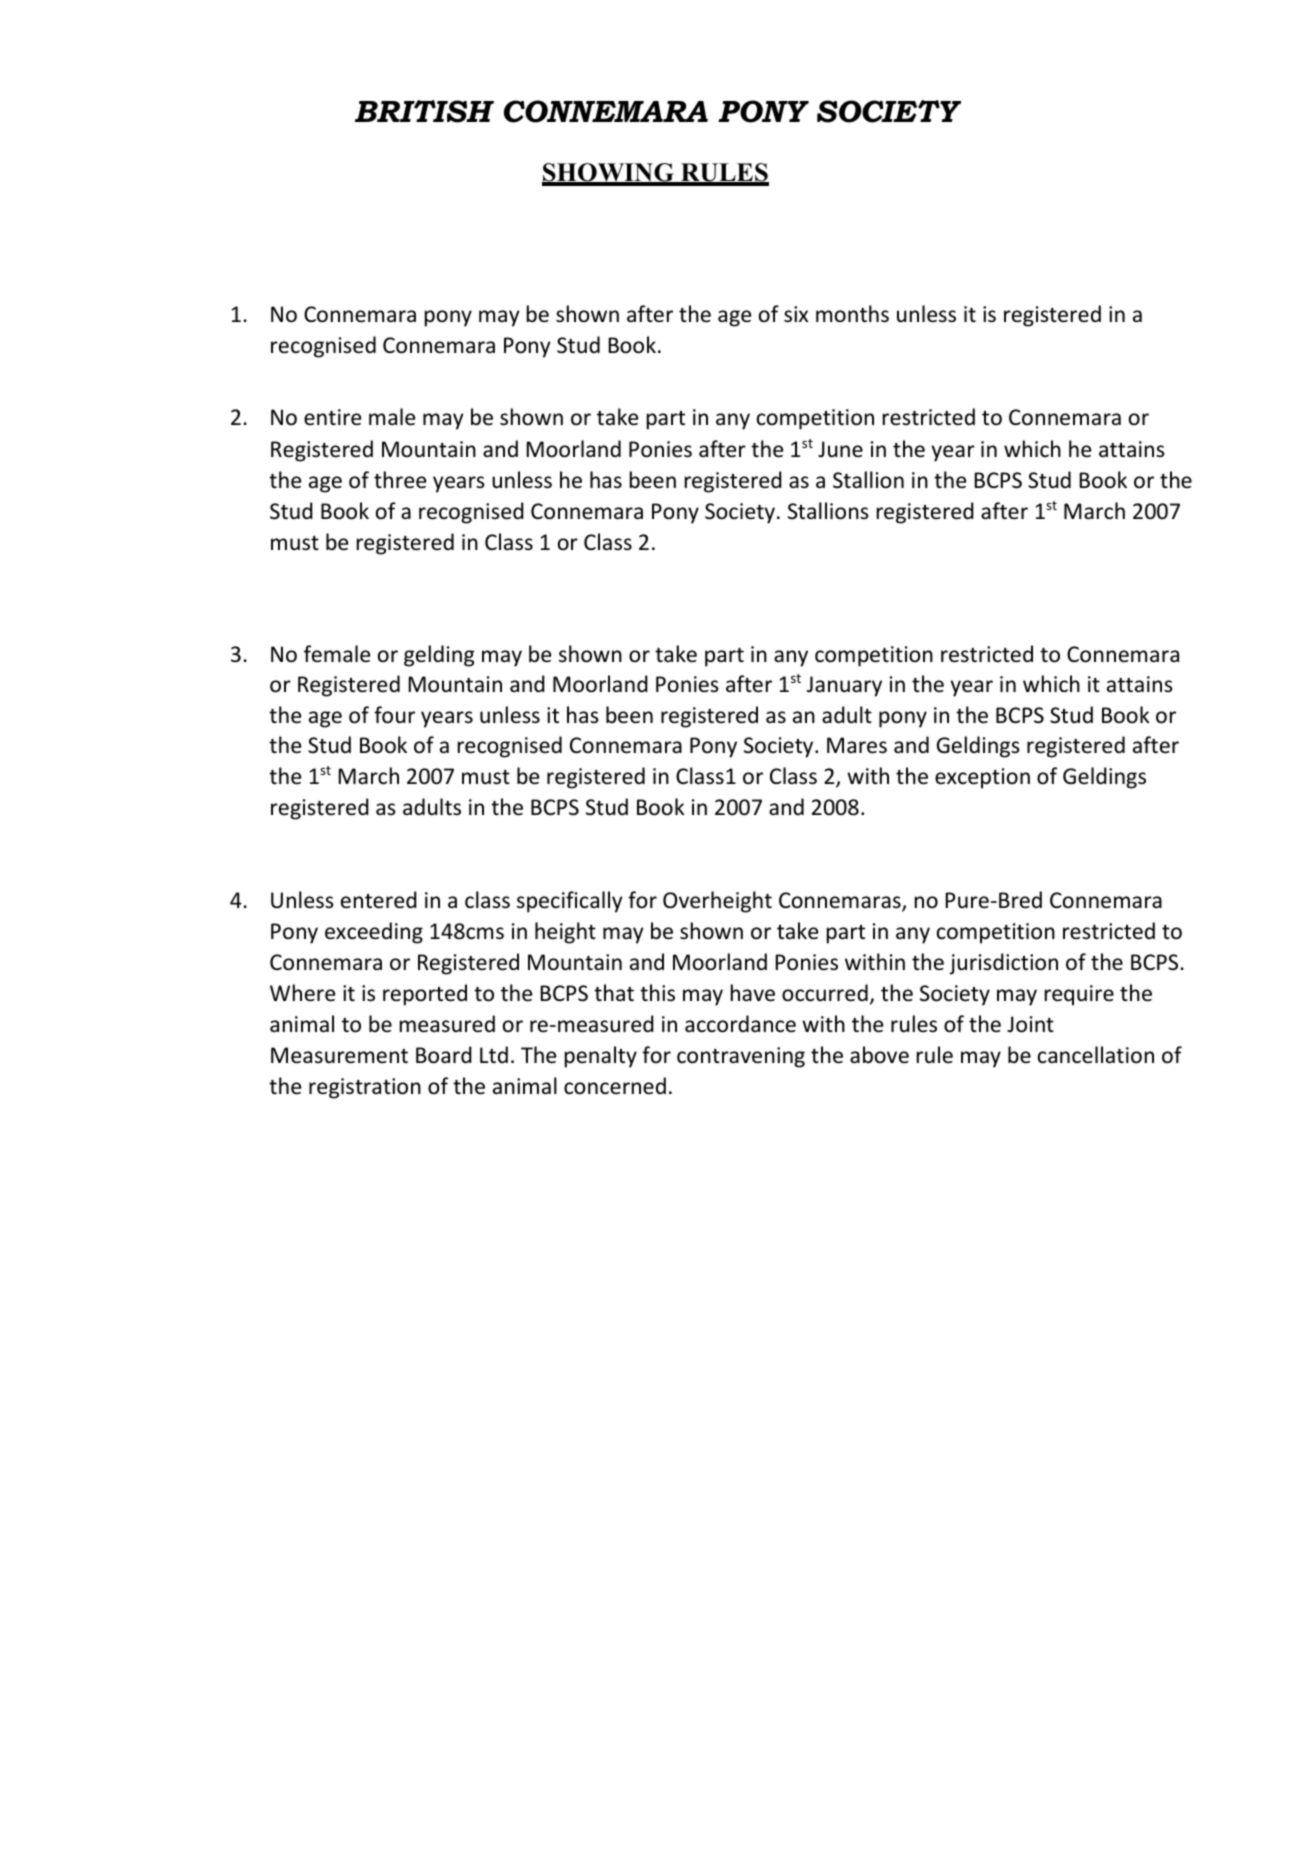 This page has height=1853, width=1311. I want to click on June, so click(840, 449).
